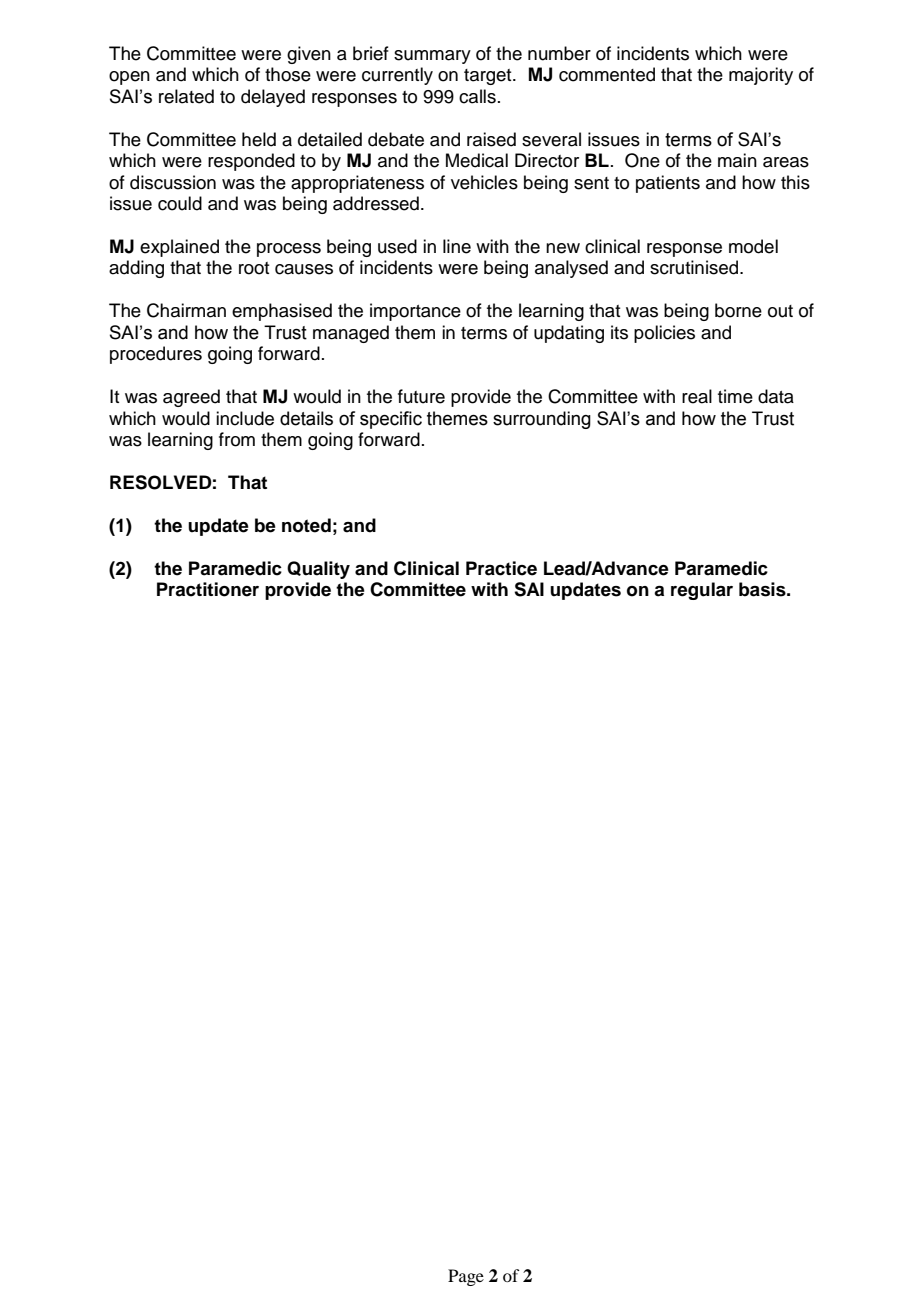  What do you see at coordinates (477, 96) in the document?
I see `calls` at bounding box center [477, 96].
